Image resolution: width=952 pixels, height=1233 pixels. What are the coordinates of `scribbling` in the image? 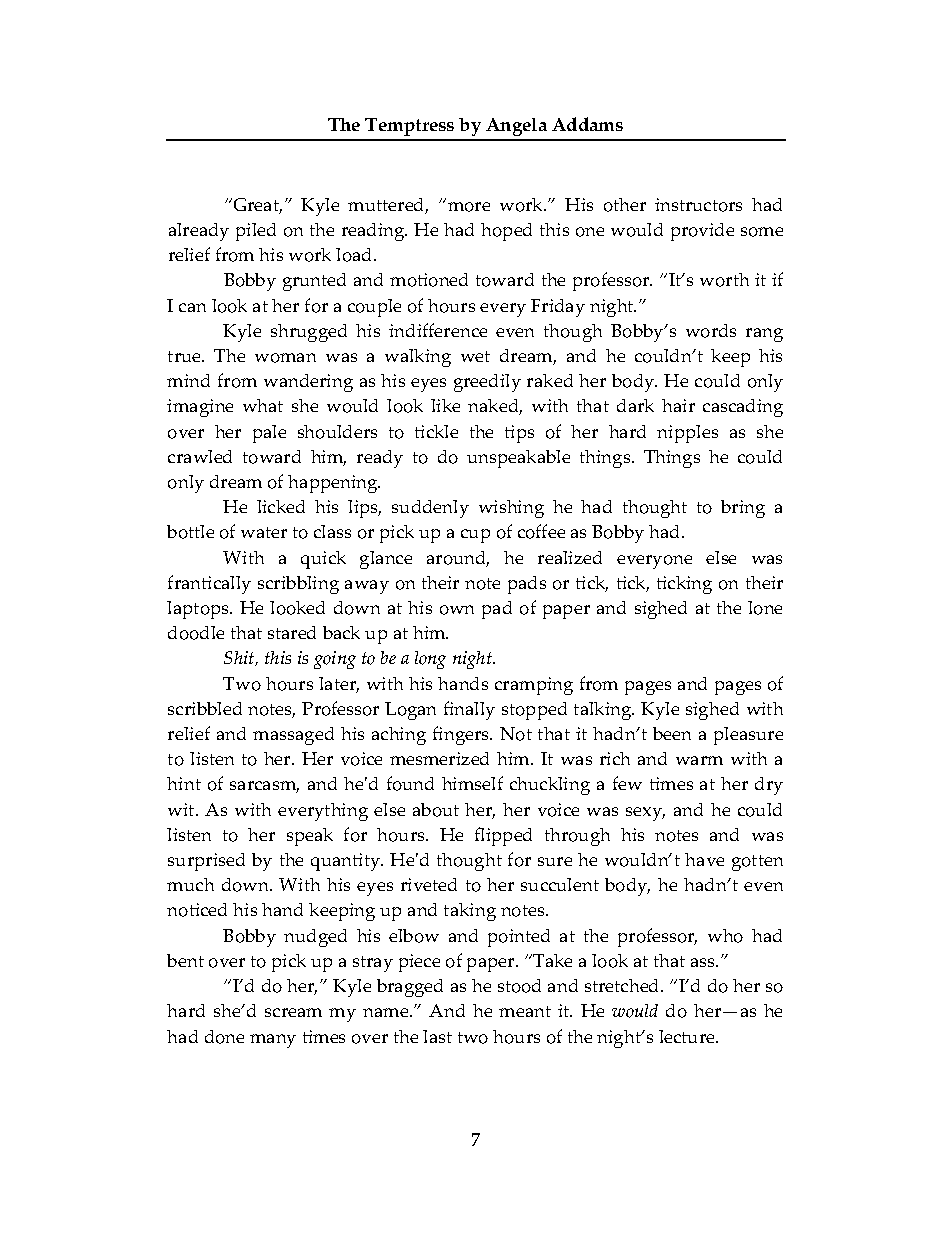 It's located at (298, 585).
